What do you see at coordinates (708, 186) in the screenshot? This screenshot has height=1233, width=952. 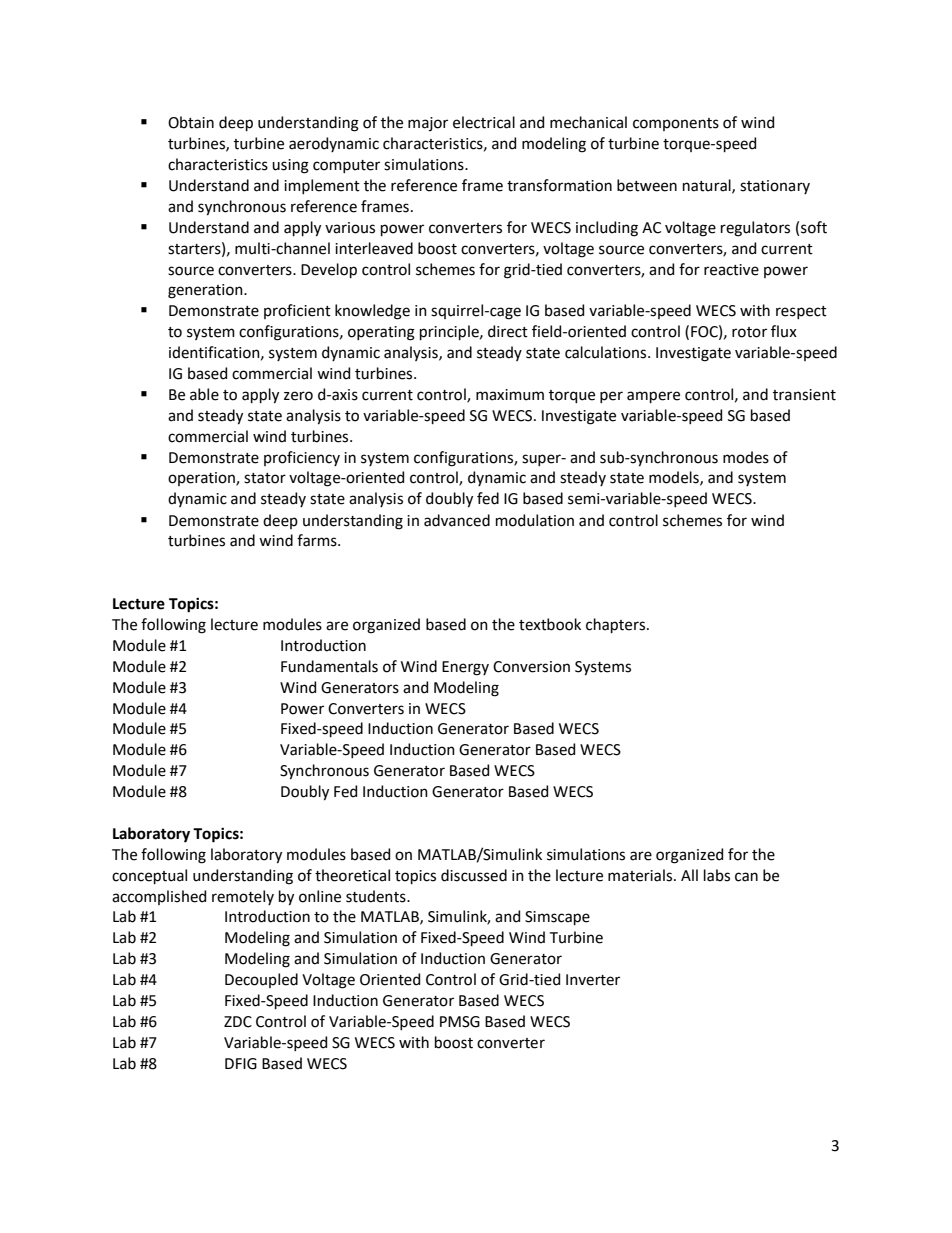 I see `natural` at bounding box center [708, 186].
